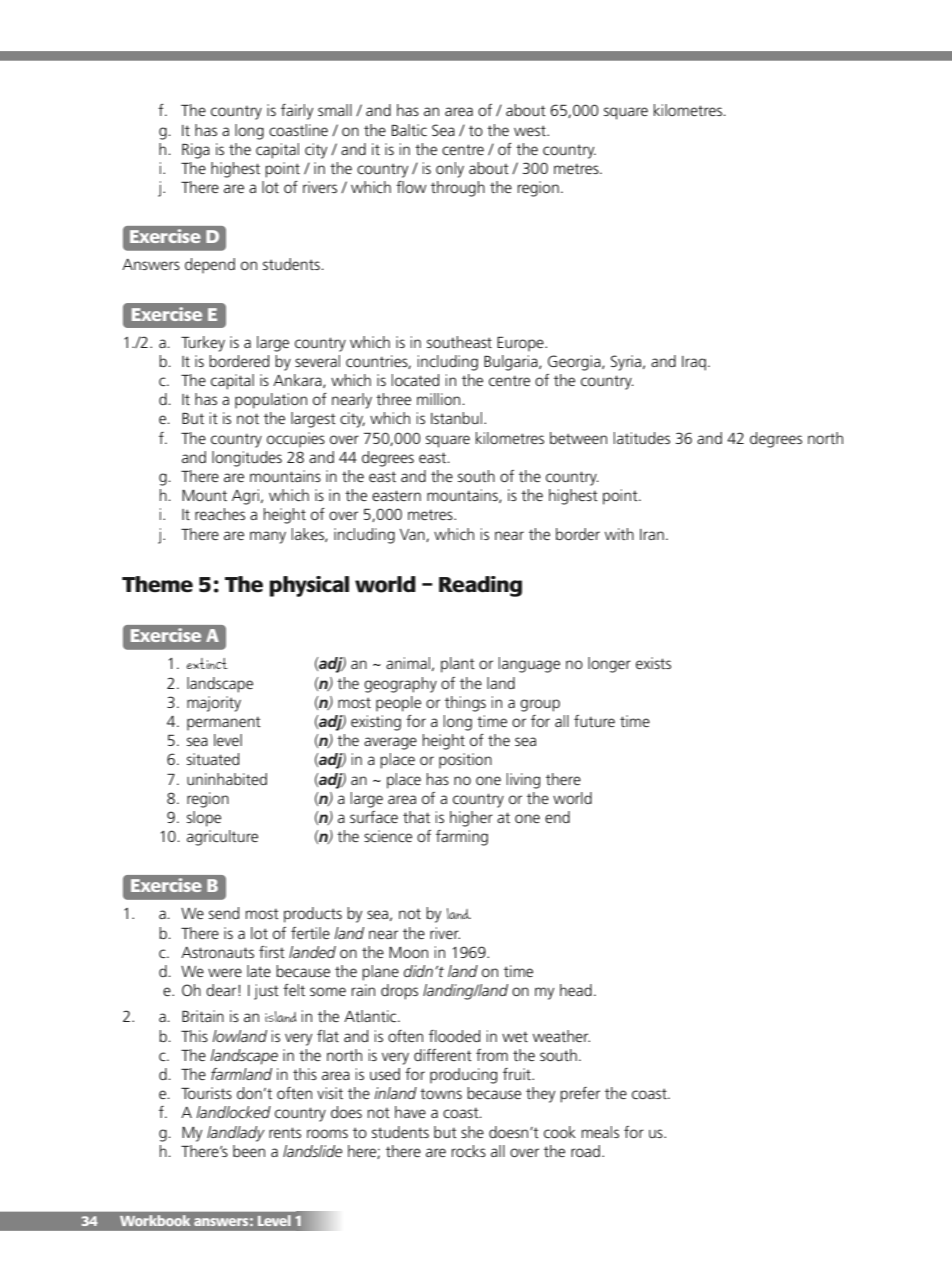  Describe the element at coordinates (594, 721) in the screenshot. I see `future` at that location.
